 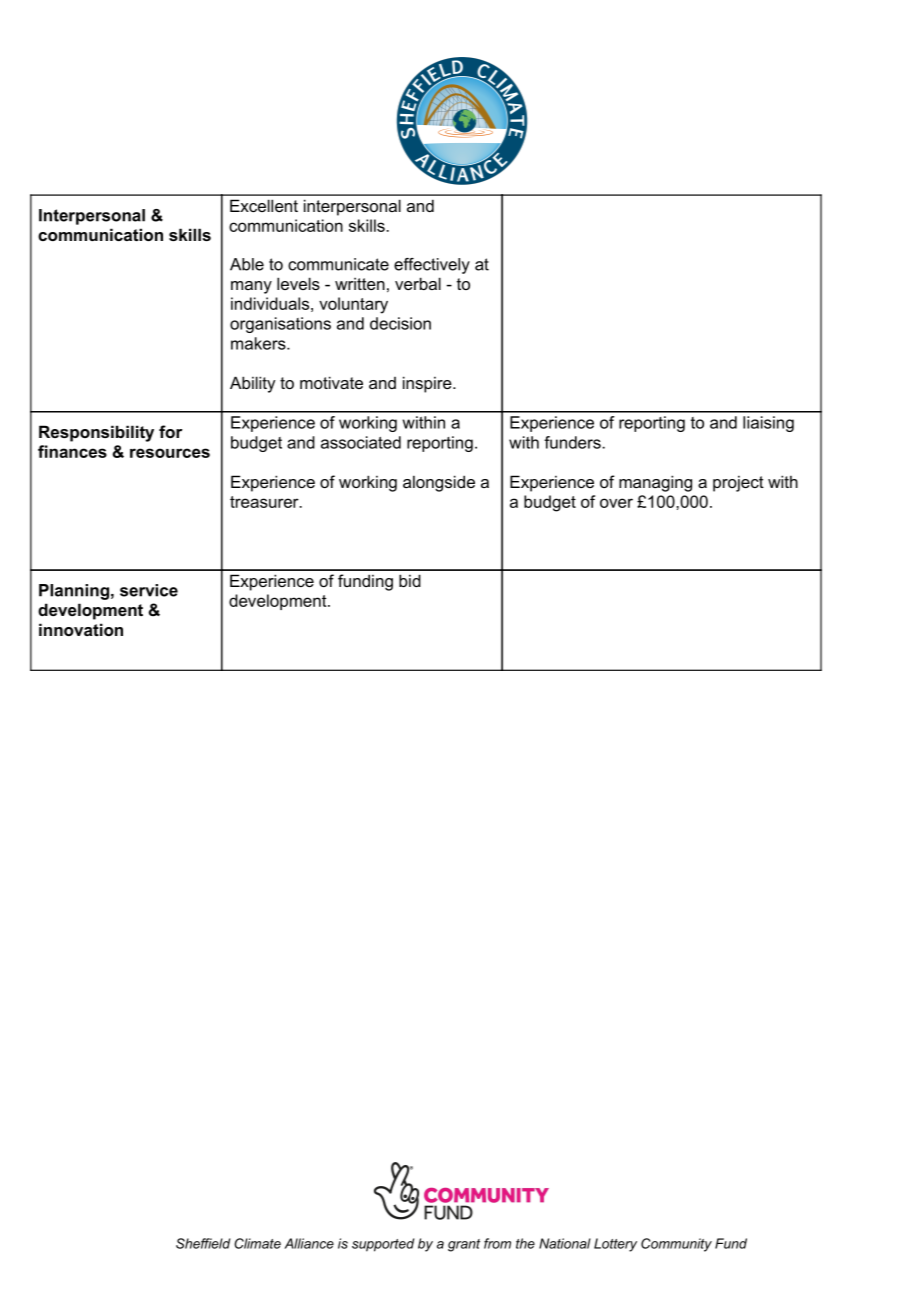 I want to click on effectively, so click(x=432, y=266).
